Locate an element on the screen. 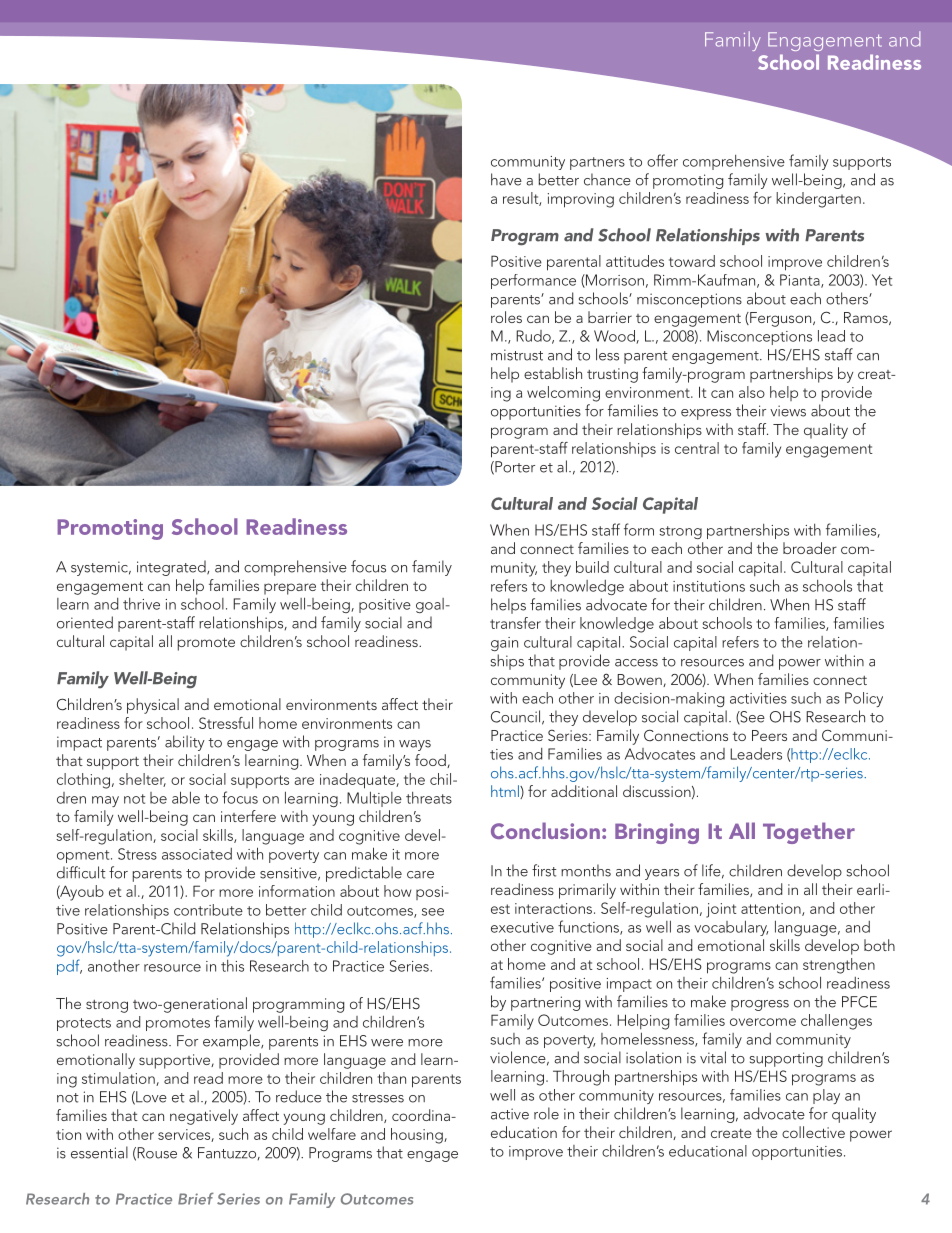 This screenshot has height=1233, width=952. build is located at coordinates (592, 567).
